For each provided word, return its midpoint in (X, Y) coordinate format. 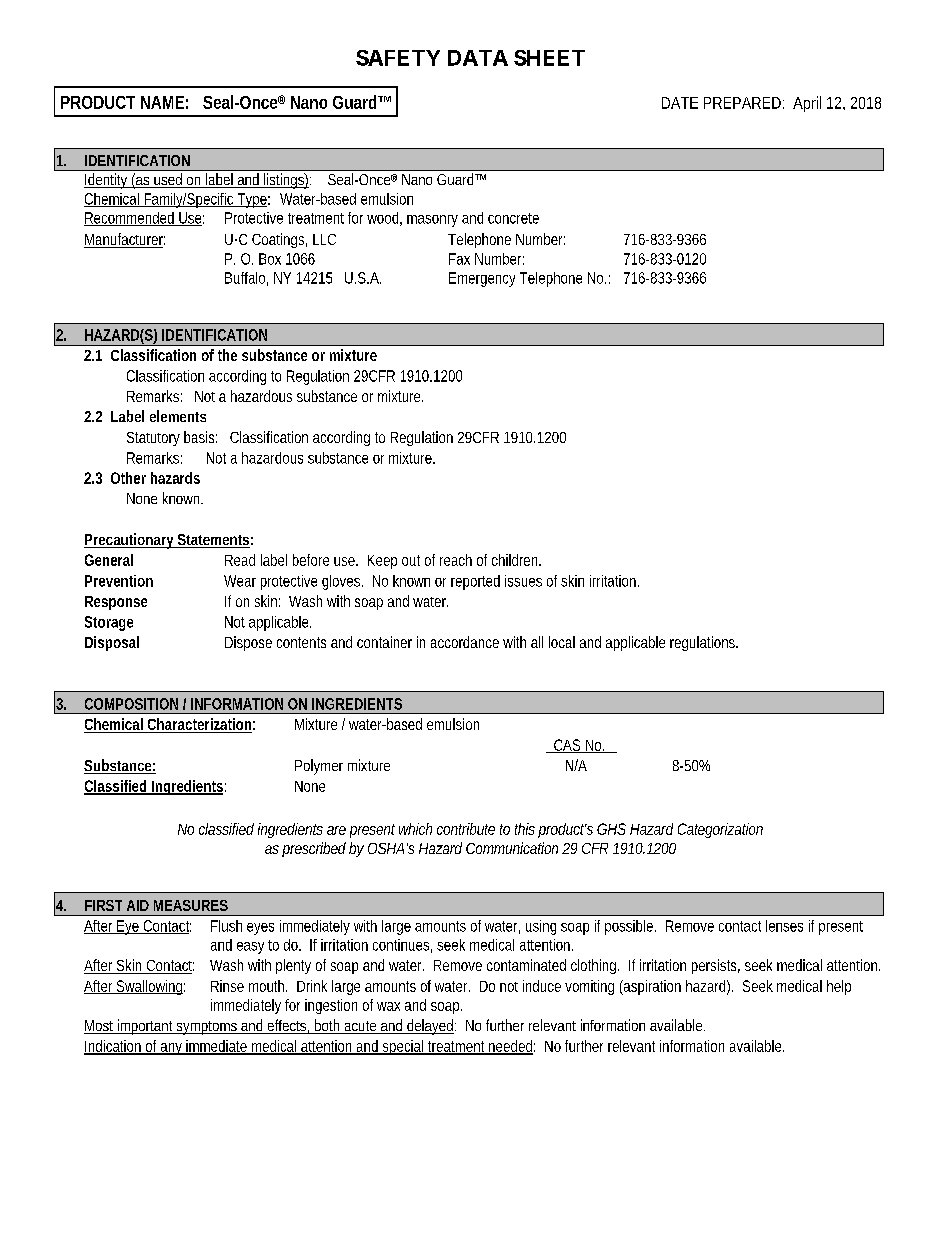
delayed (430, 1027)
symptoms (207, 1028)
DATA (478, 58)
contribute (466, 829)
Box (270, 259)
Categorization (720, 830)
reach (456, 560)
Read (240, 560)
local (562, 642)
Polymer (319, 767)
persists (716, 966)
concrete (513, 218)
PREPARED (744, 103)
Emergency (482, 279)
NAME (162, 102)
